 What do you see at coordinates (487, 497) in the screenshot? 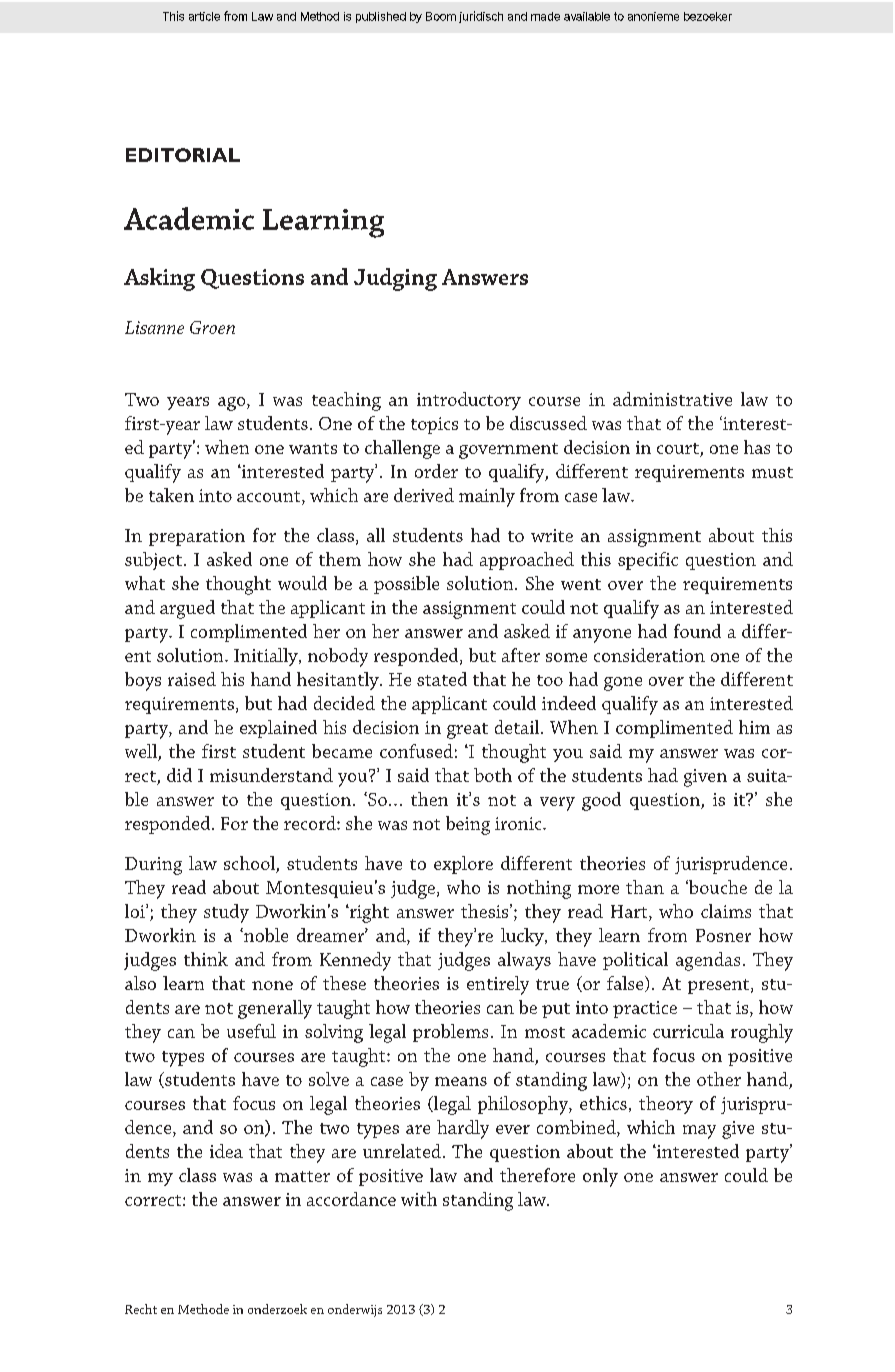
I see `mainly` at bounding box center [487, 497].
